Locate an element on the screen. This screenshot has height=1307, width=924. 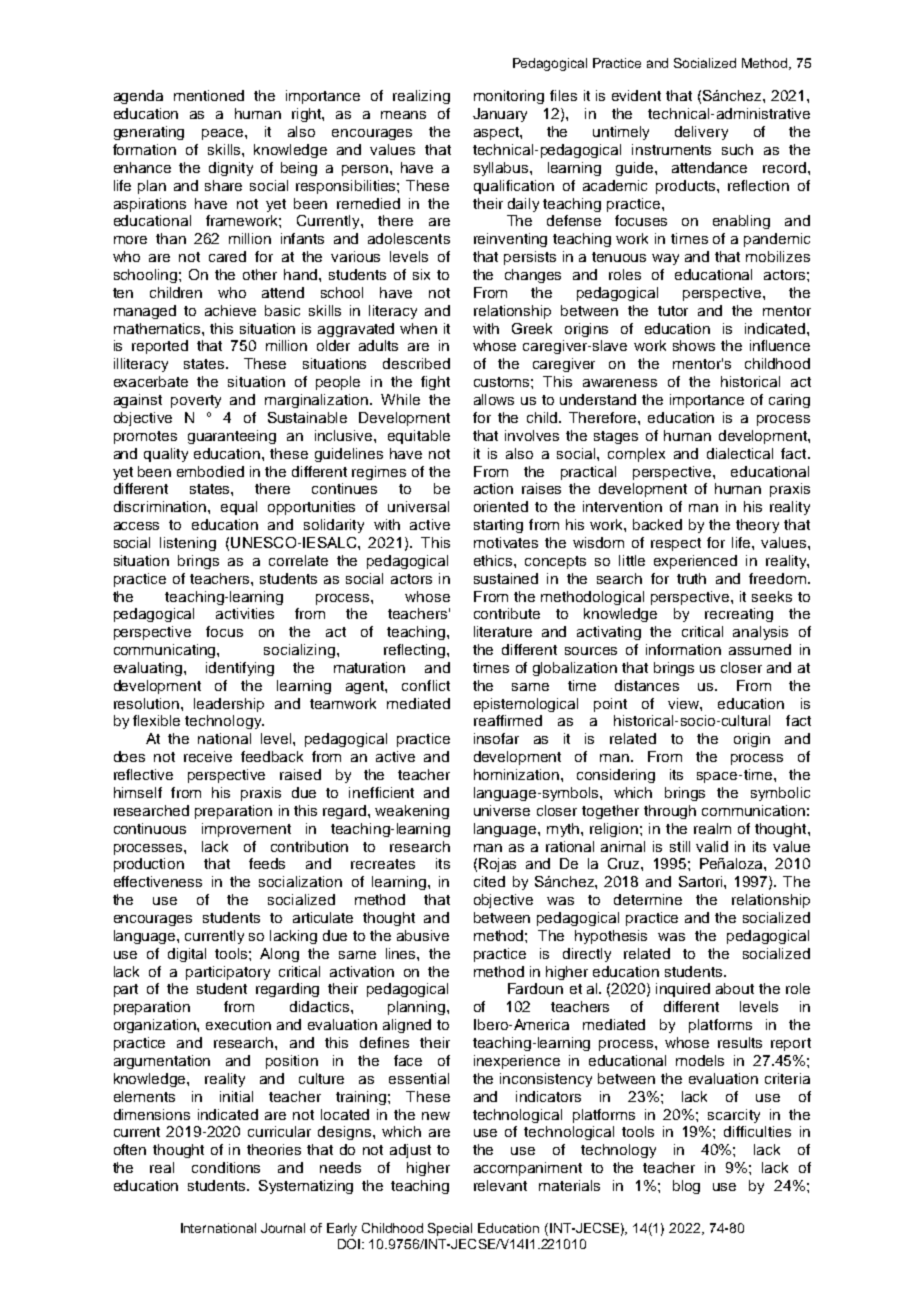
conditions is located at coordinates (226, 1167).
